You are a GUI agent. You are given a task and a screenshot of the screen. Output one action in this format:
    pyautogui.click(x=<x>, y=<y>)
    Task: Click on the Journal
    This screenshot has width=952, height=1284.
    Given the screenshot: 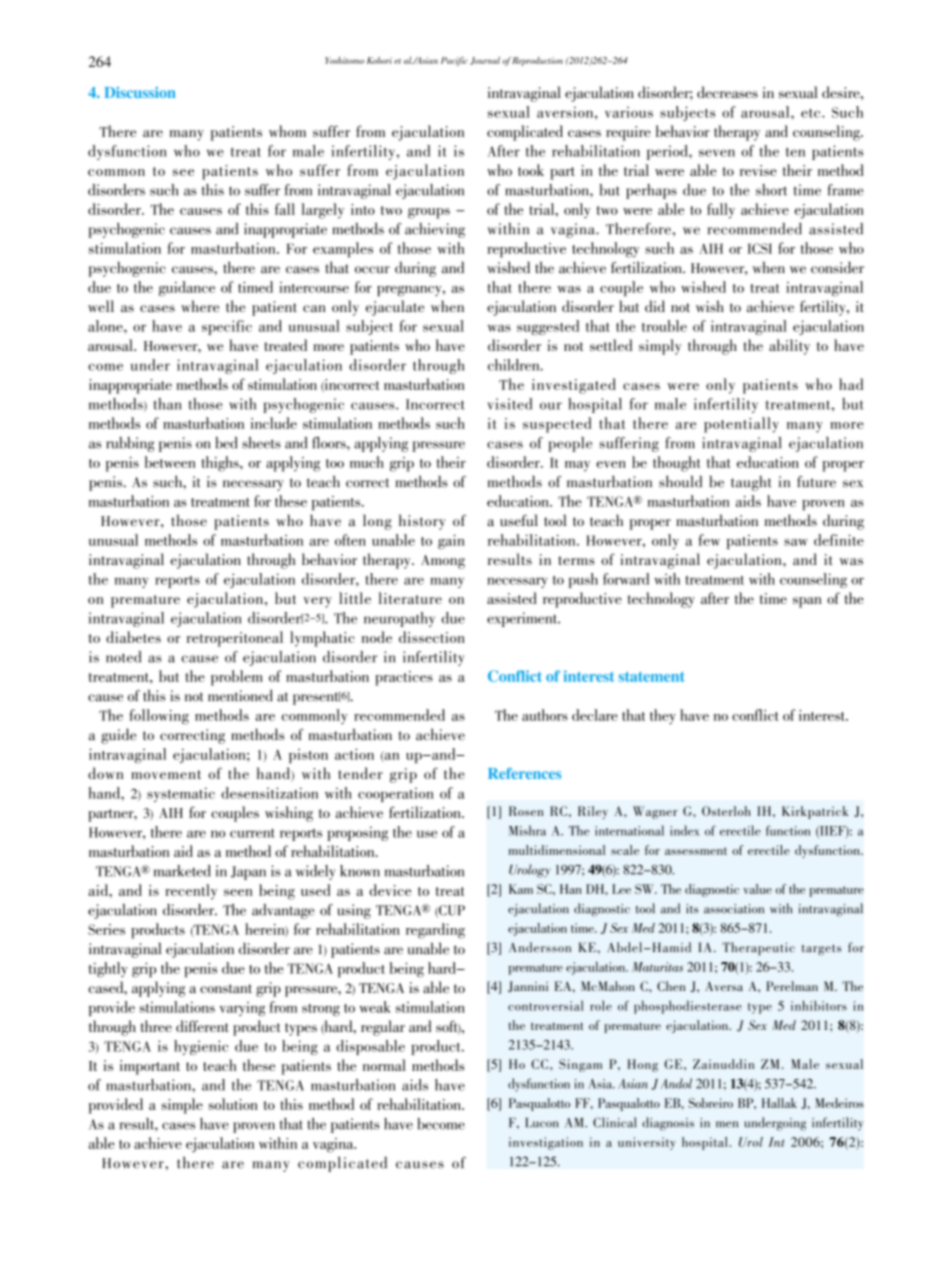 What is the action you would take?
    pyautogui.click(x=485, y=61)
